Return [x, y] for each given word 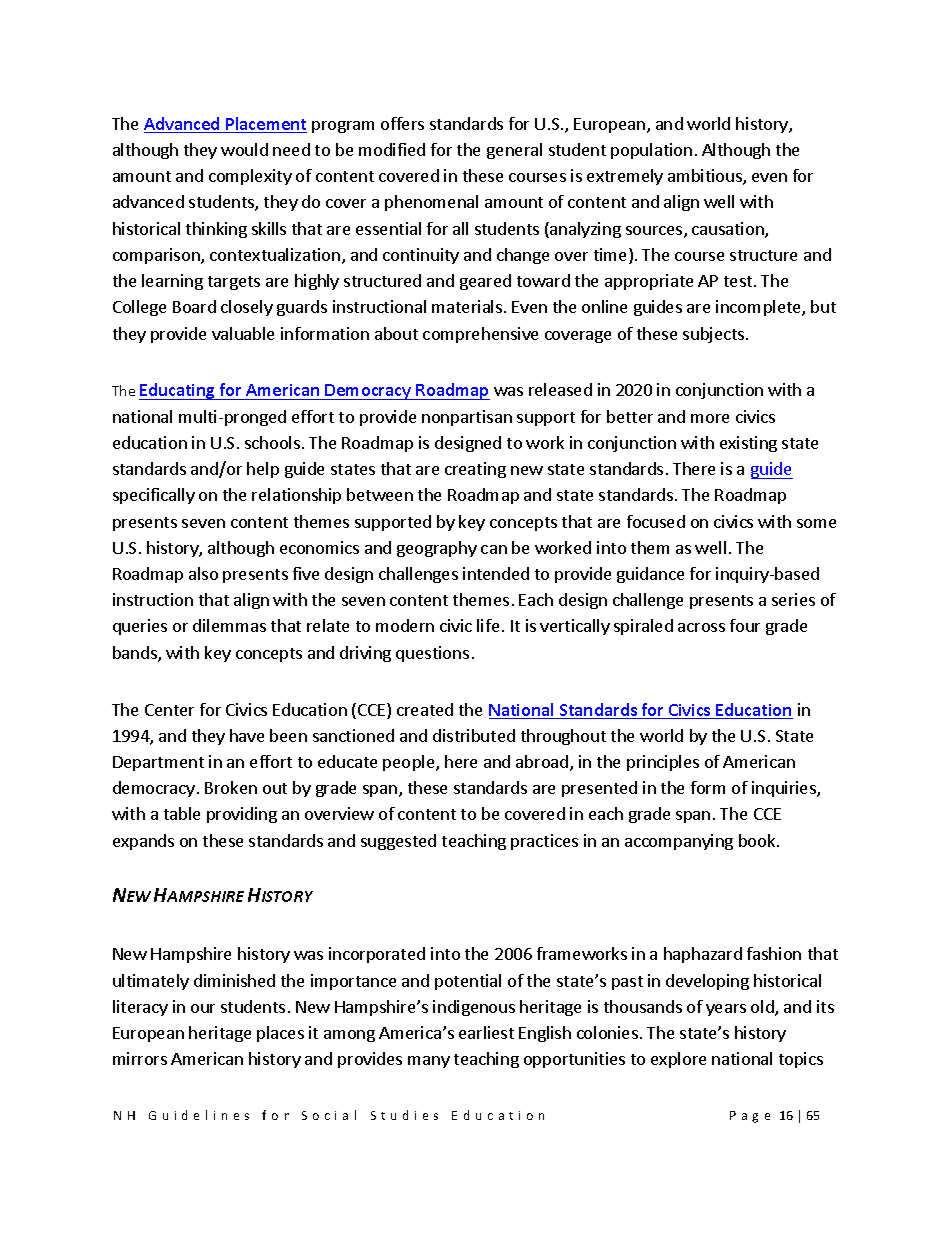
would [244, 149]
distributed [474, 735]
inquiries [785, 789]
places [280, 1034]
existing [748, 444]
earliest [486, 1032]
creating [475, 470]
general [514, 151]
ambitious [706, 177]
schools [272, 442]
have [247, 735]
